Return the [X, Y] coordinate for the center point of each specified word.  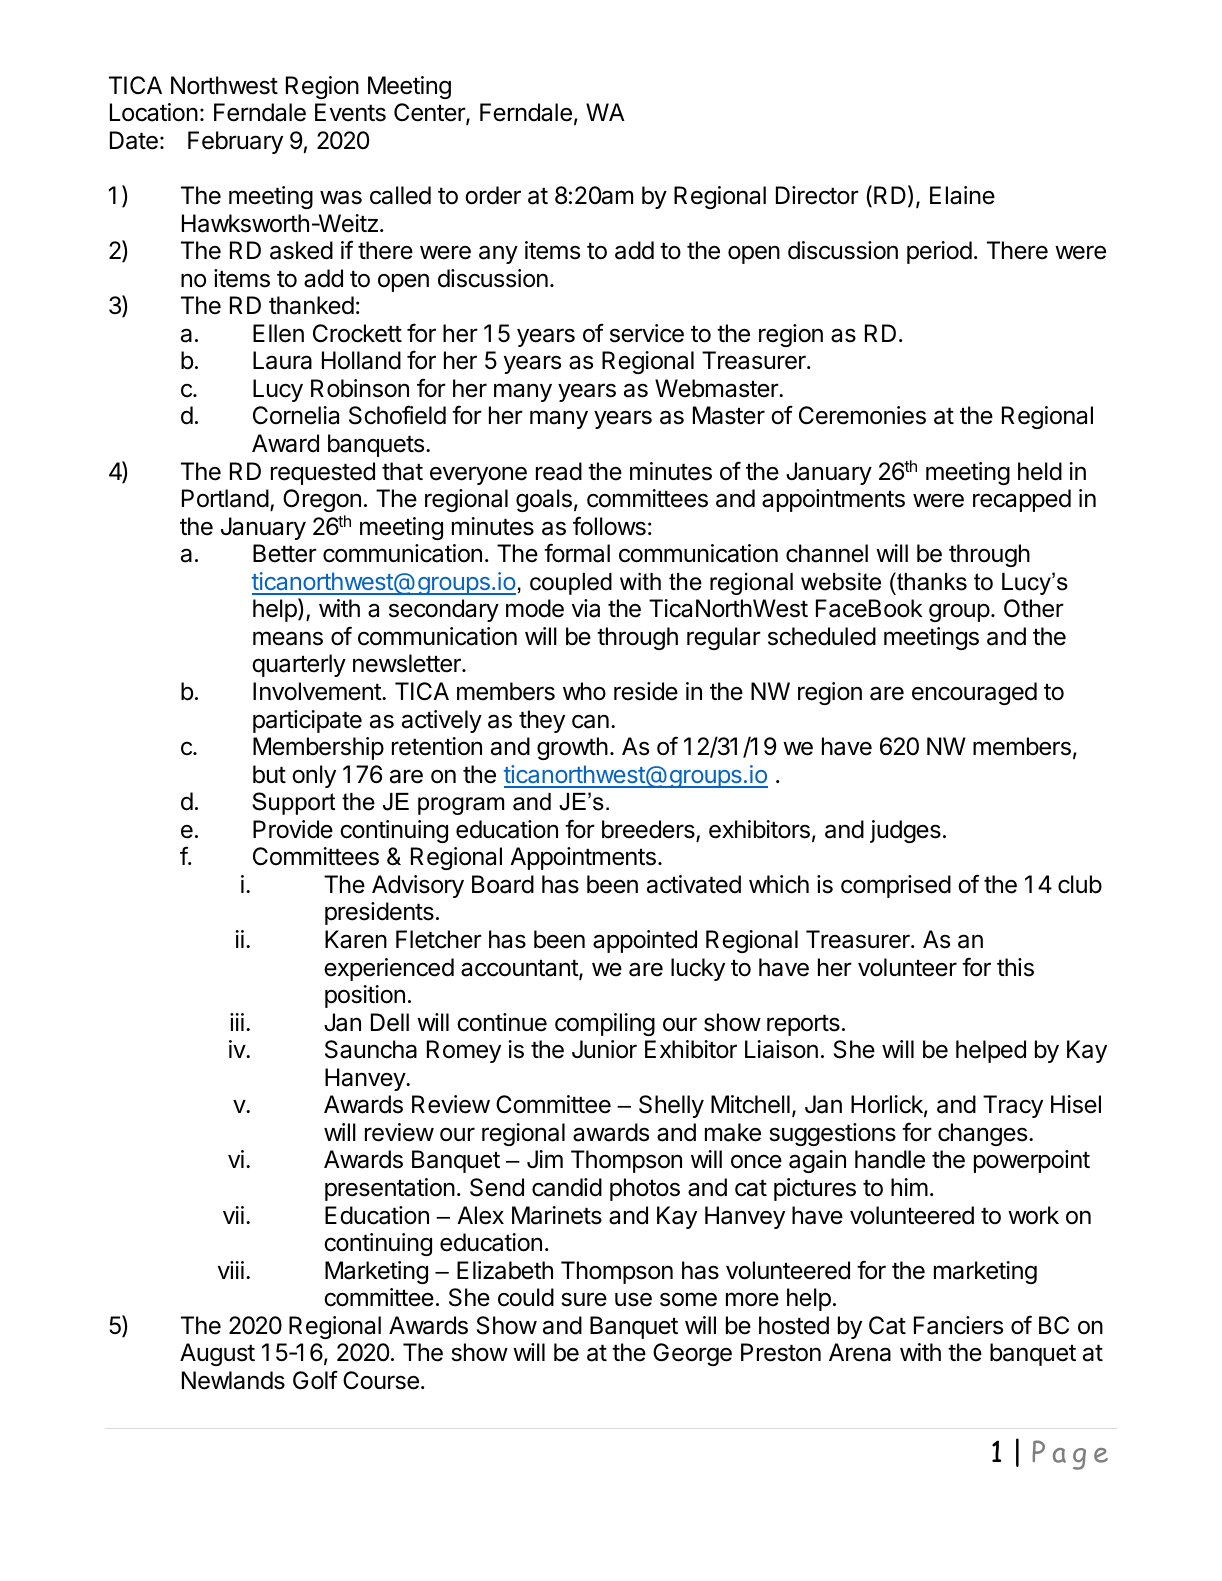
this [1015, 967]
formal [577, 553]
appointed [645, 941]
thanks [931, 581]
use [633, 1299]
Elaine [962, 195]
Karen [356, 939]
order [493, 195]
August [217, 1354]
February [235, 142]
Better [285, 553]
